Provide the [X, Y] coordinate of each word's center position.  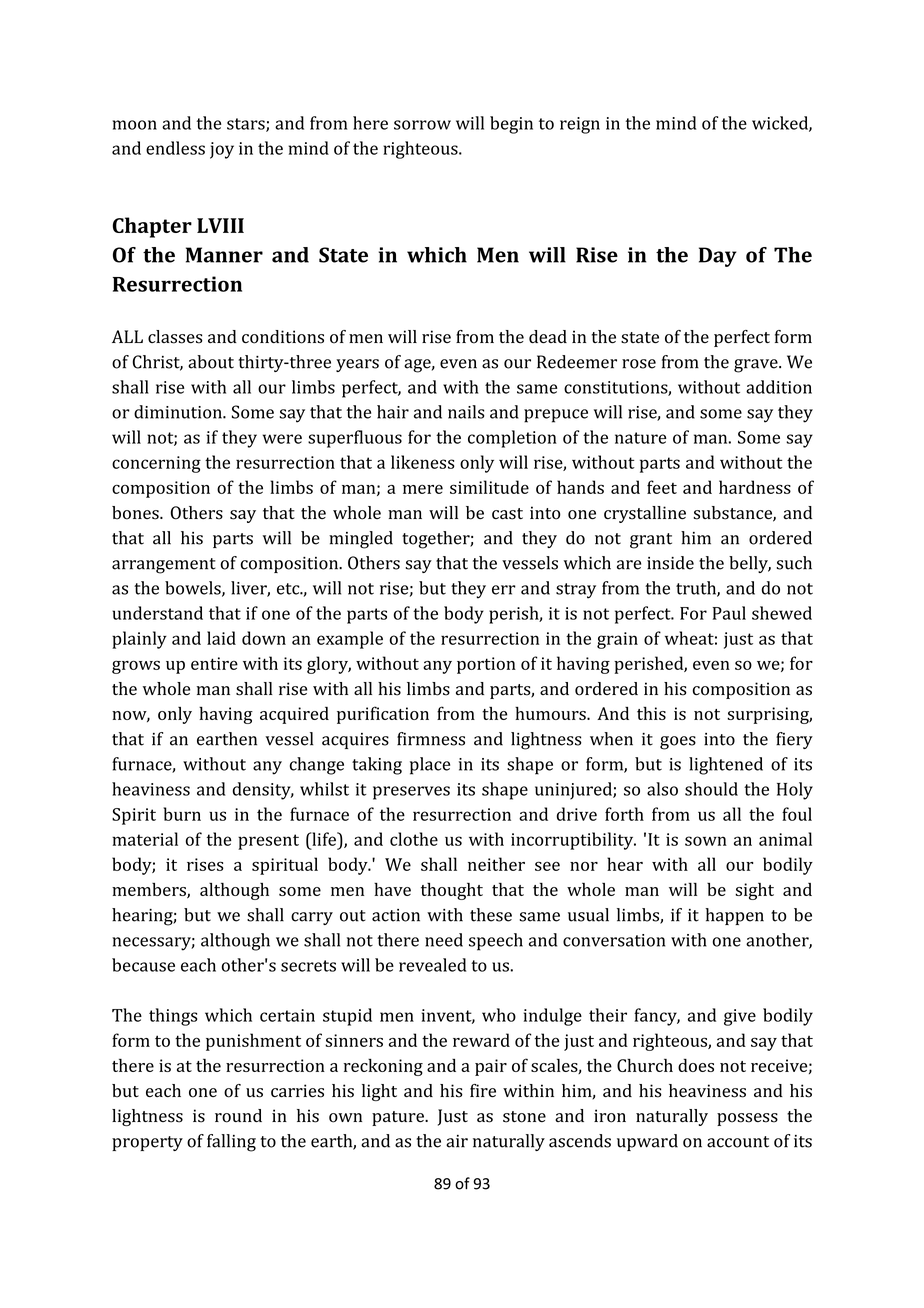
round [238, 1116]
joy [222, 150]
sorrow [422, 125]
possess [747, 1119]
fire [483, 1091]
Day [718, 257]
